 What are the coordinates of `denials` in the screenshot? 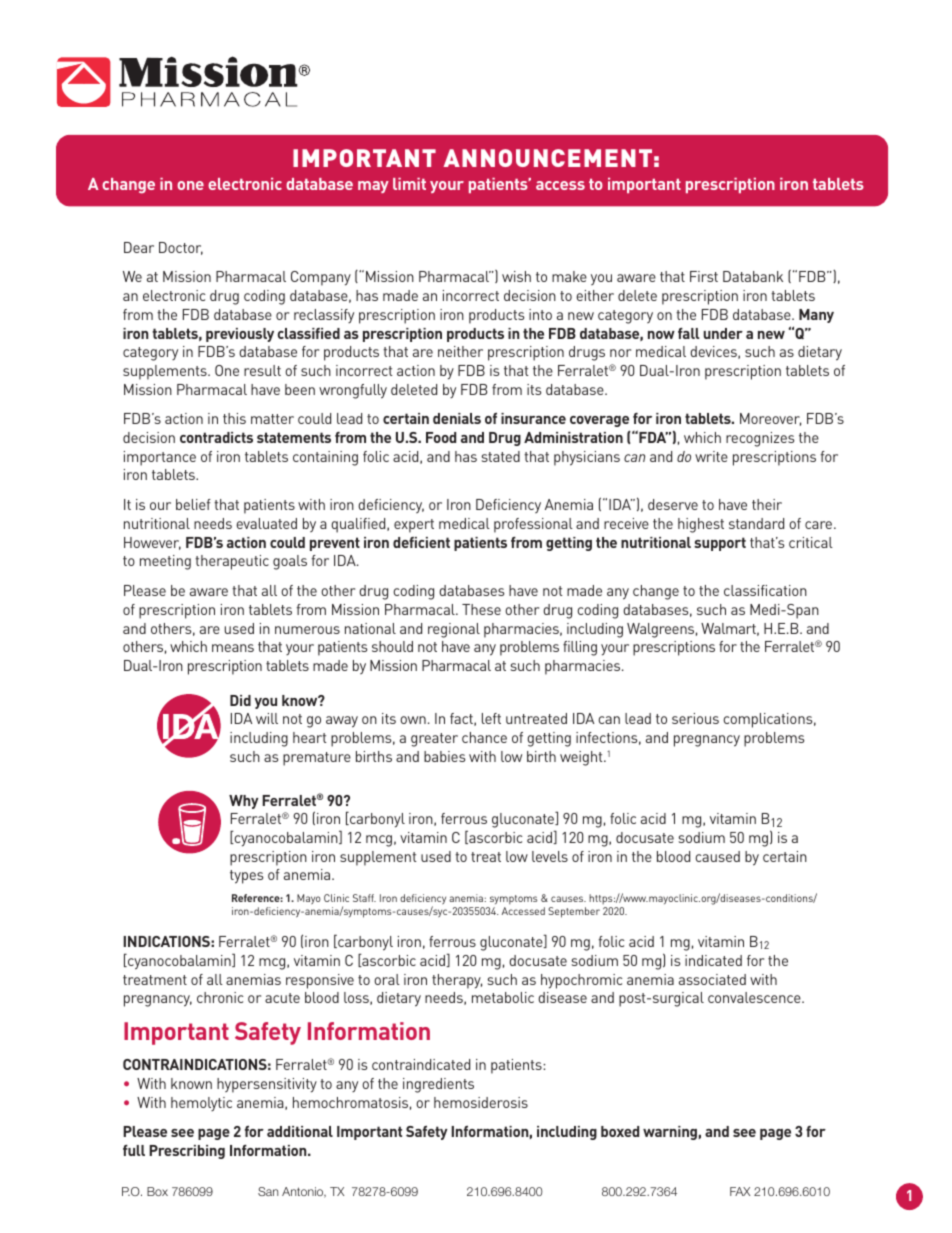 It's located at (457, 418).
